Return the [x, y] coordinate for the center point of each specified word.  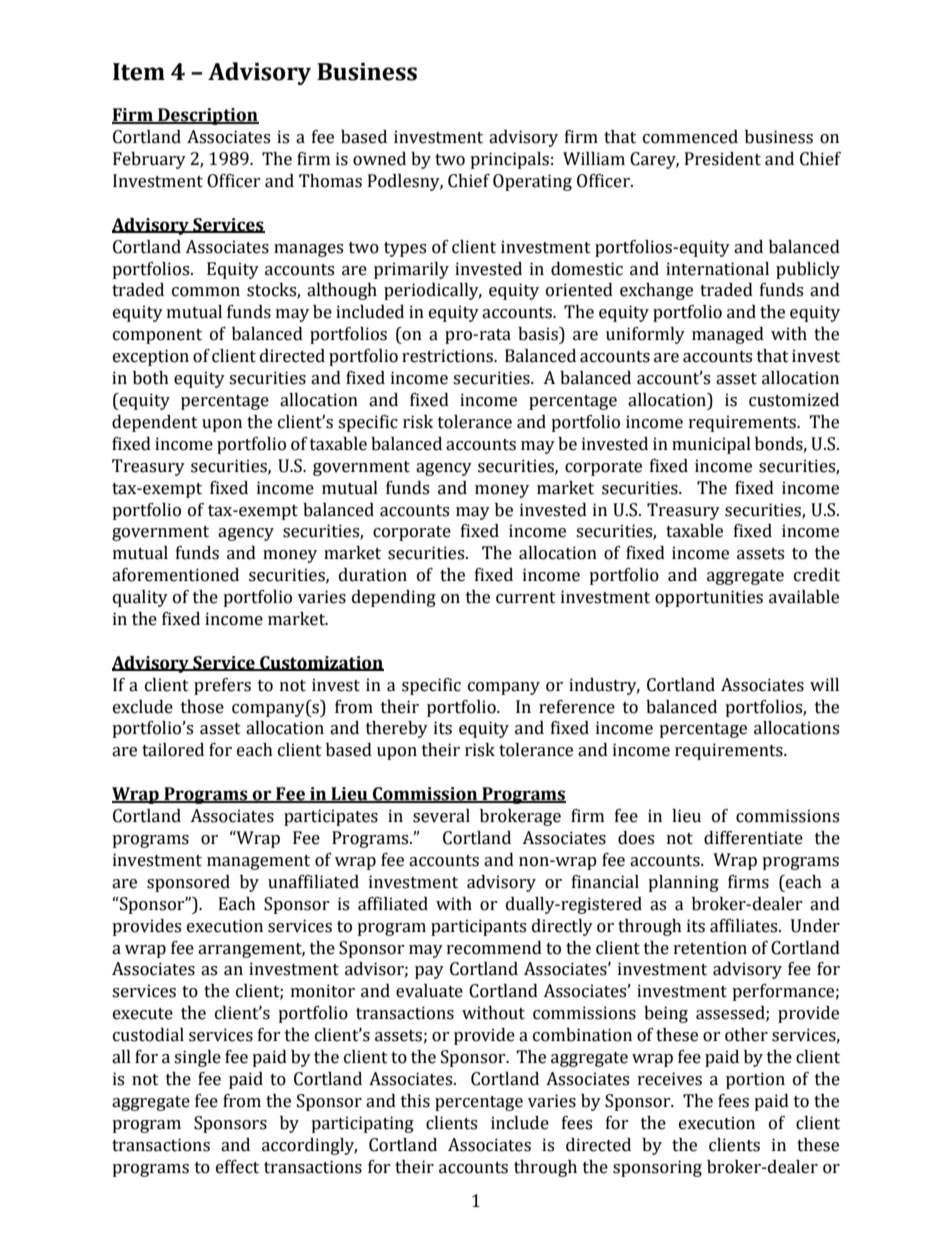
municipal [711, 445]
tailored [173, 750]
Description [207, 116]
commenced [690, 137]
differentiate [753, 838]
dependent [155, 423]
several [441, 816]
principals [509, 160]
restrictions [449, 356]
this [415, 1101]
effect [237, 1167]
